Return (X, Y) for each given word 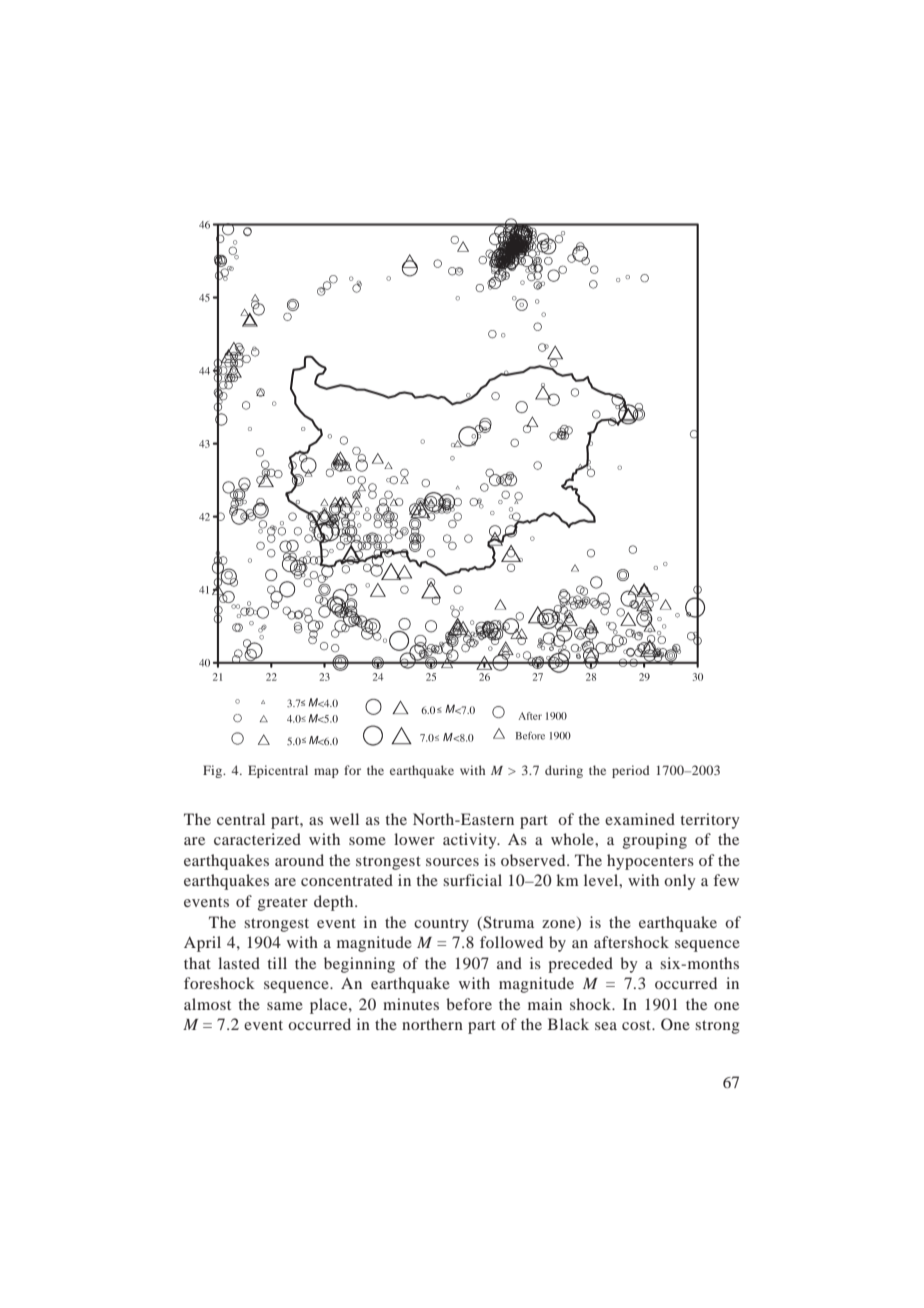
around (299, 860)
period (631, 771)
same (285, 1006)
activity (471, 841)
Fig (214, 771)
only (680, 882)
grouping (655, 841)
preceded (580, 965)
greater (283, 904)
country (441, 925)
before (469, 1004)
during (564, 771)
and (509, 963)
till (277, 963)
